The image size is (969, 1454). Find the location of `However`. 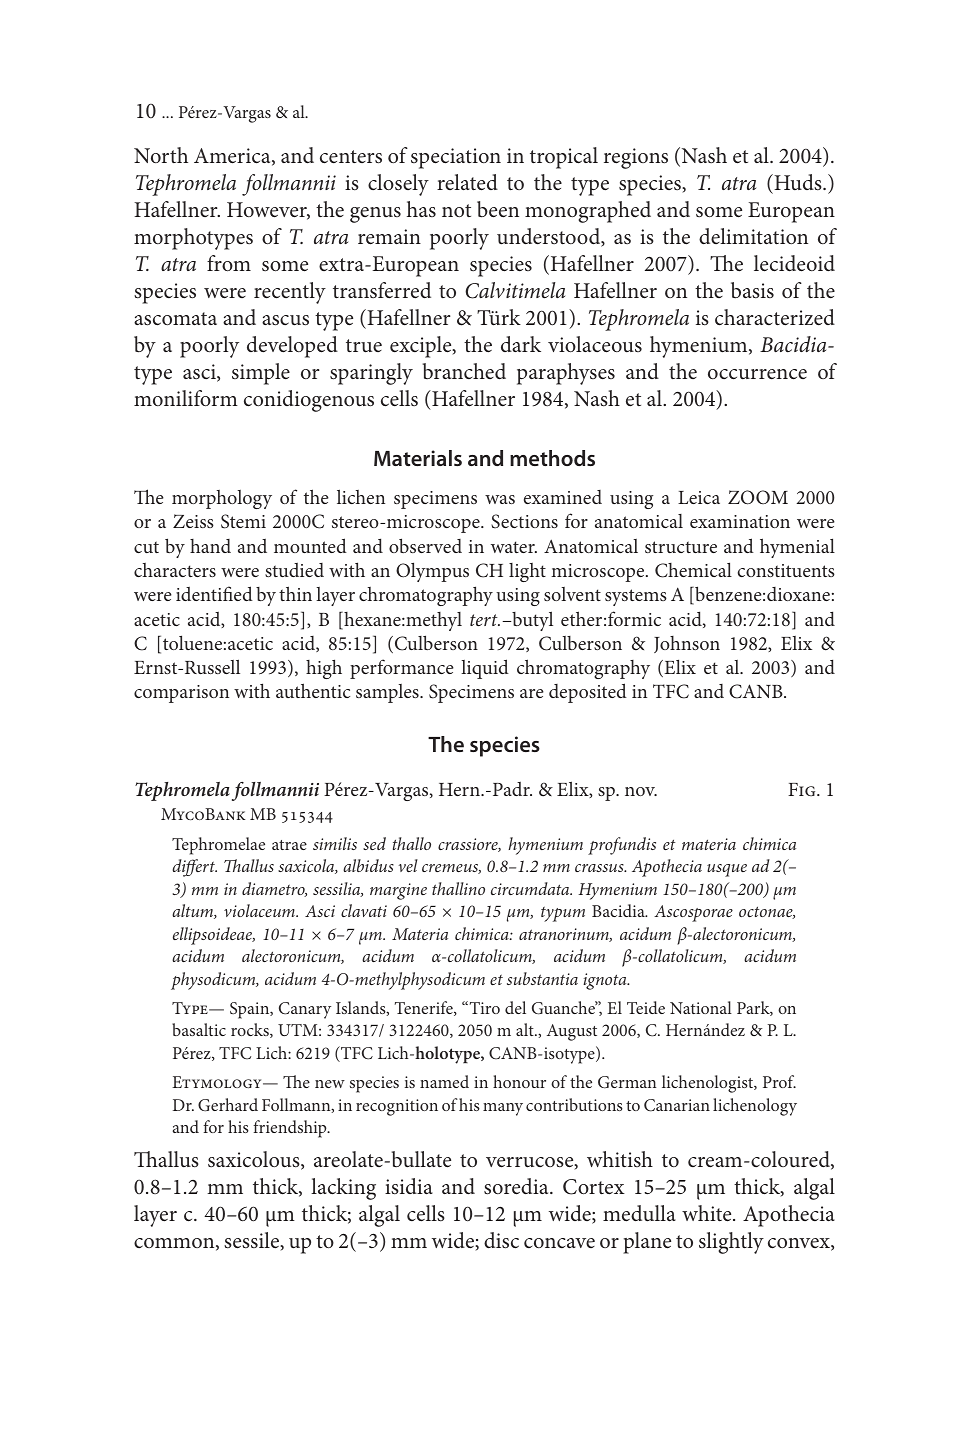

However is located at coordinates (268, 211).
